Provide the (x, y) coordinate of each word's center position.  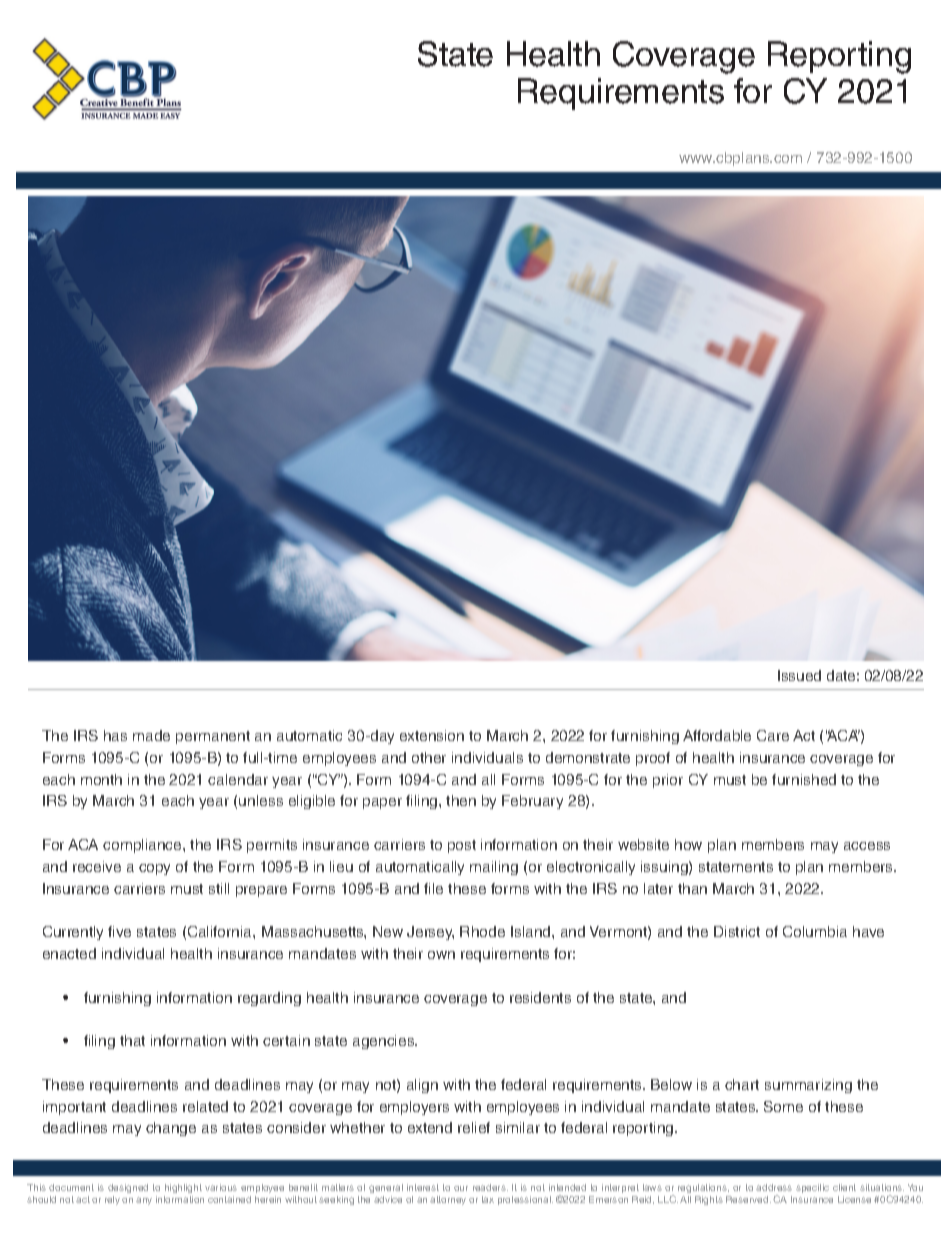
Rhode (482, 931)
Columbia (815, 931)
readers (490, 1187)
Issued (799, 675)
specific (812, 1188)
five (119, 931)
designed (128, 1188)
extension (432, 735)
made (151, 735)
